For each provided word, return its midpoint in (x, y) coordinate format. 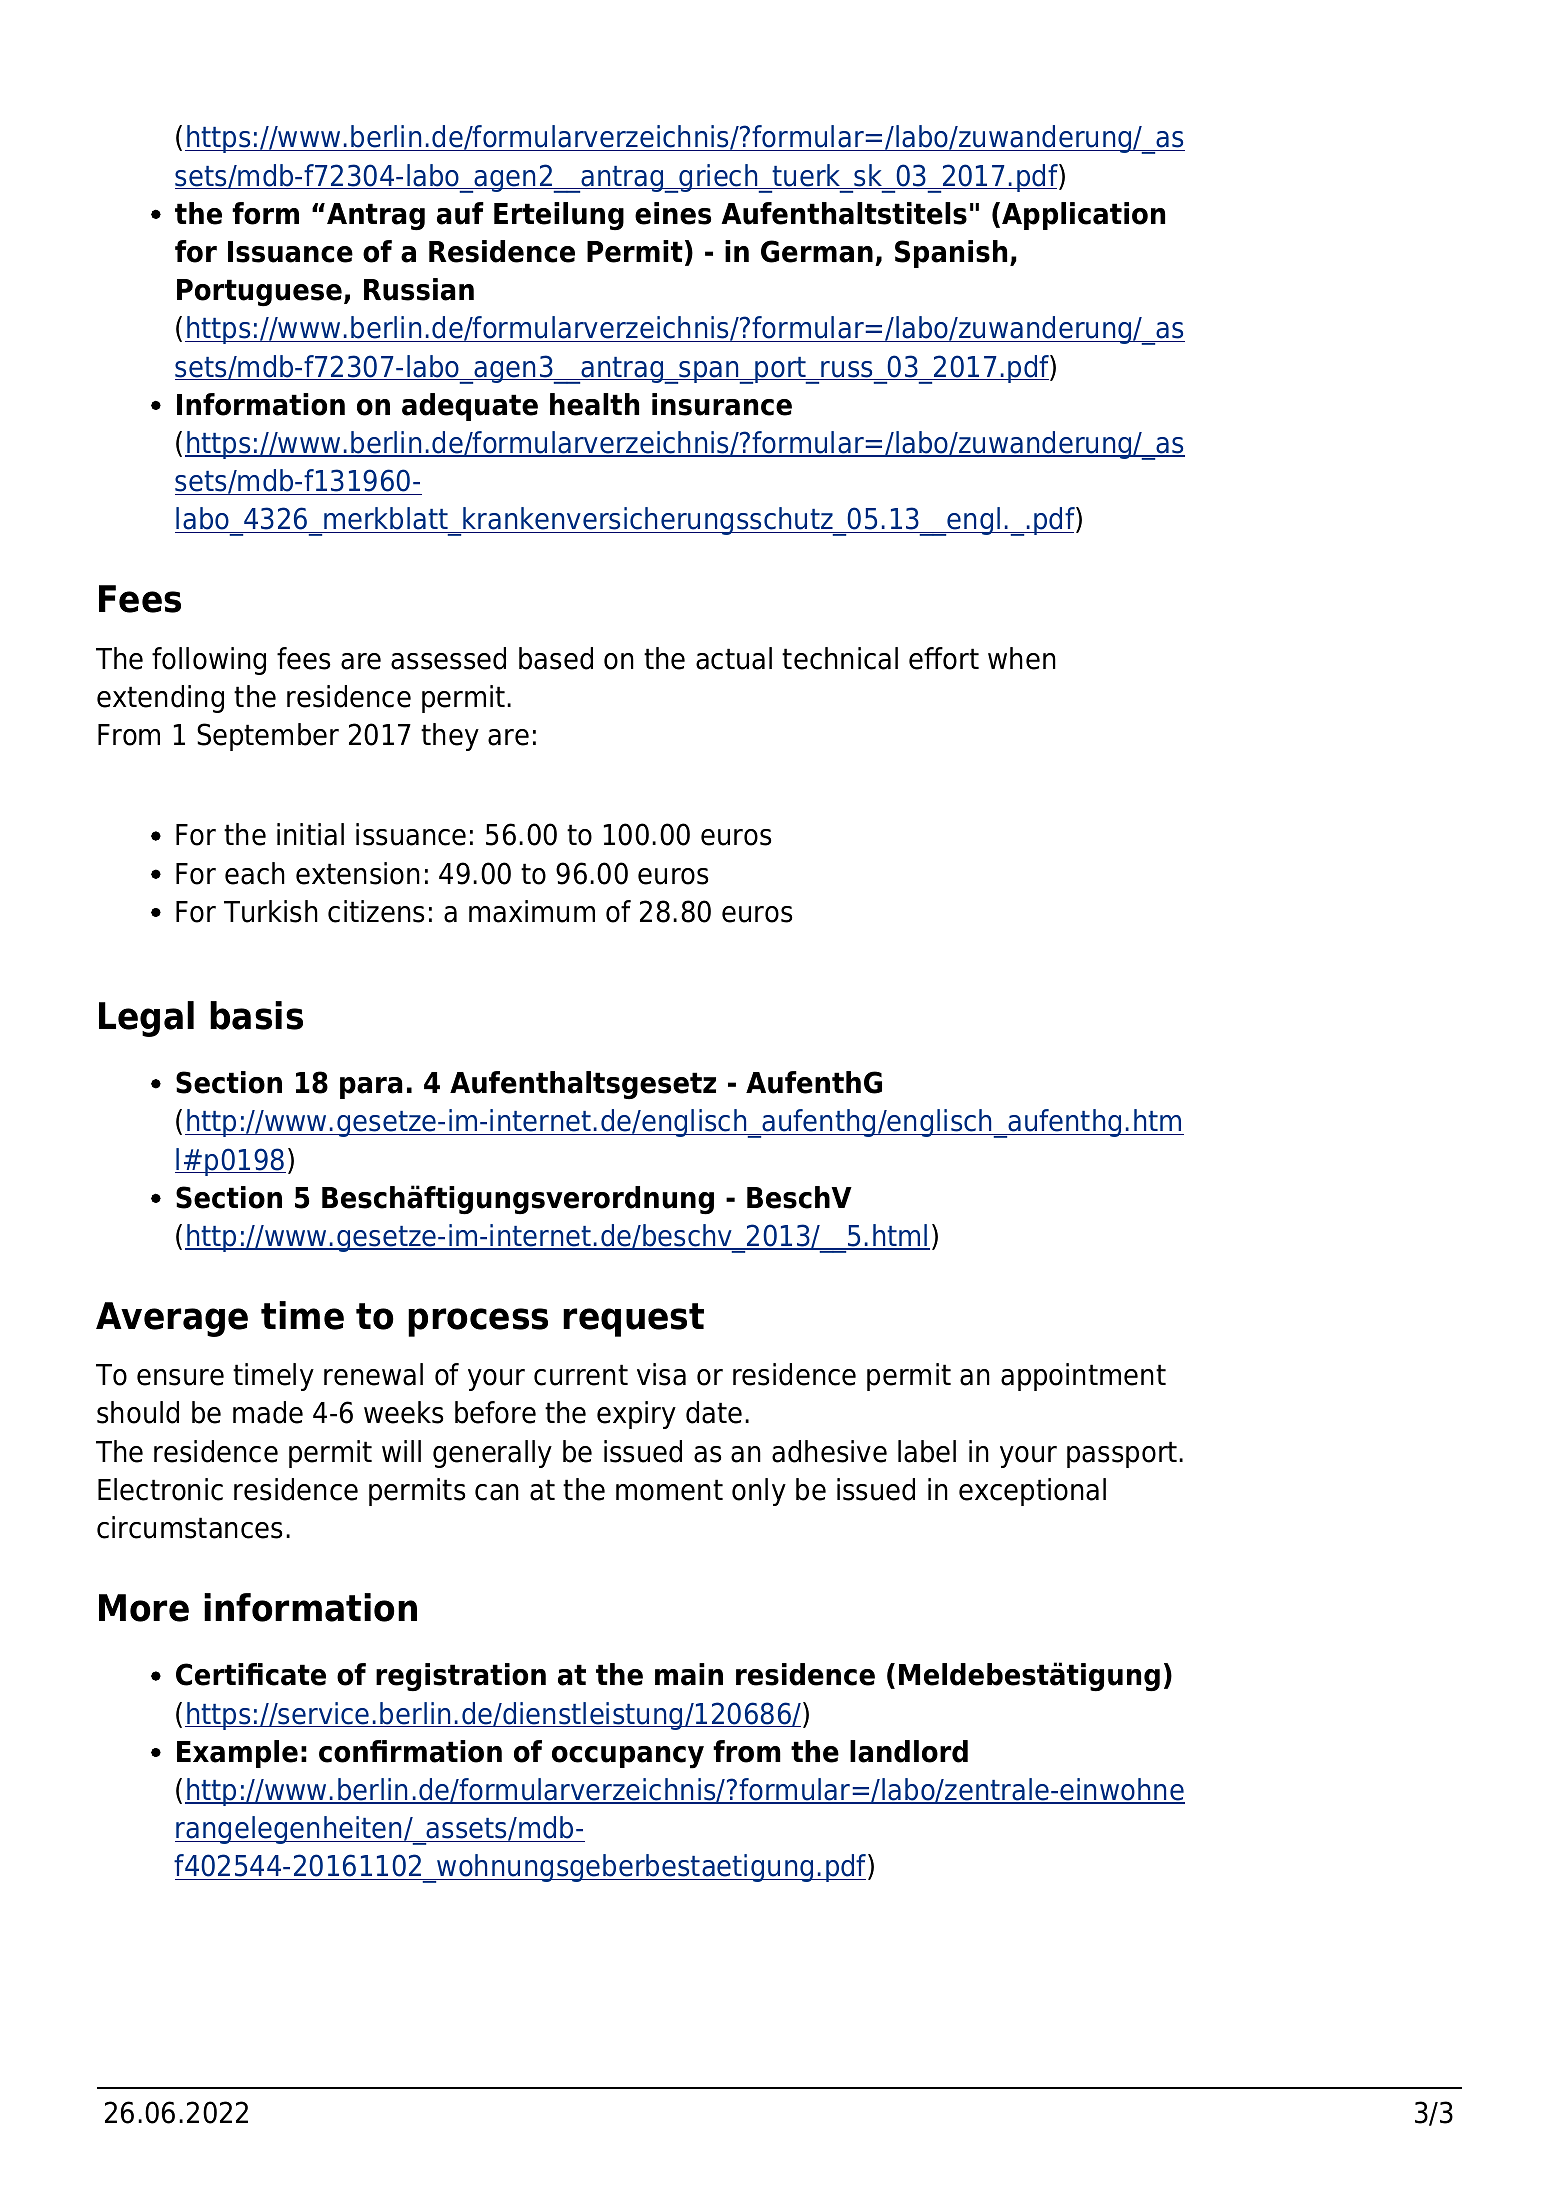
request (633, 1320)
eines (673, 213)
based (556, 658)
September (268, 737)
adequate (470, 407)
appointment (1083, 1377)
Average (172, 1319)
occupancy (628, 1757)
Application (1083, 216)
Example (237, 1754)
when (1022, 658)
